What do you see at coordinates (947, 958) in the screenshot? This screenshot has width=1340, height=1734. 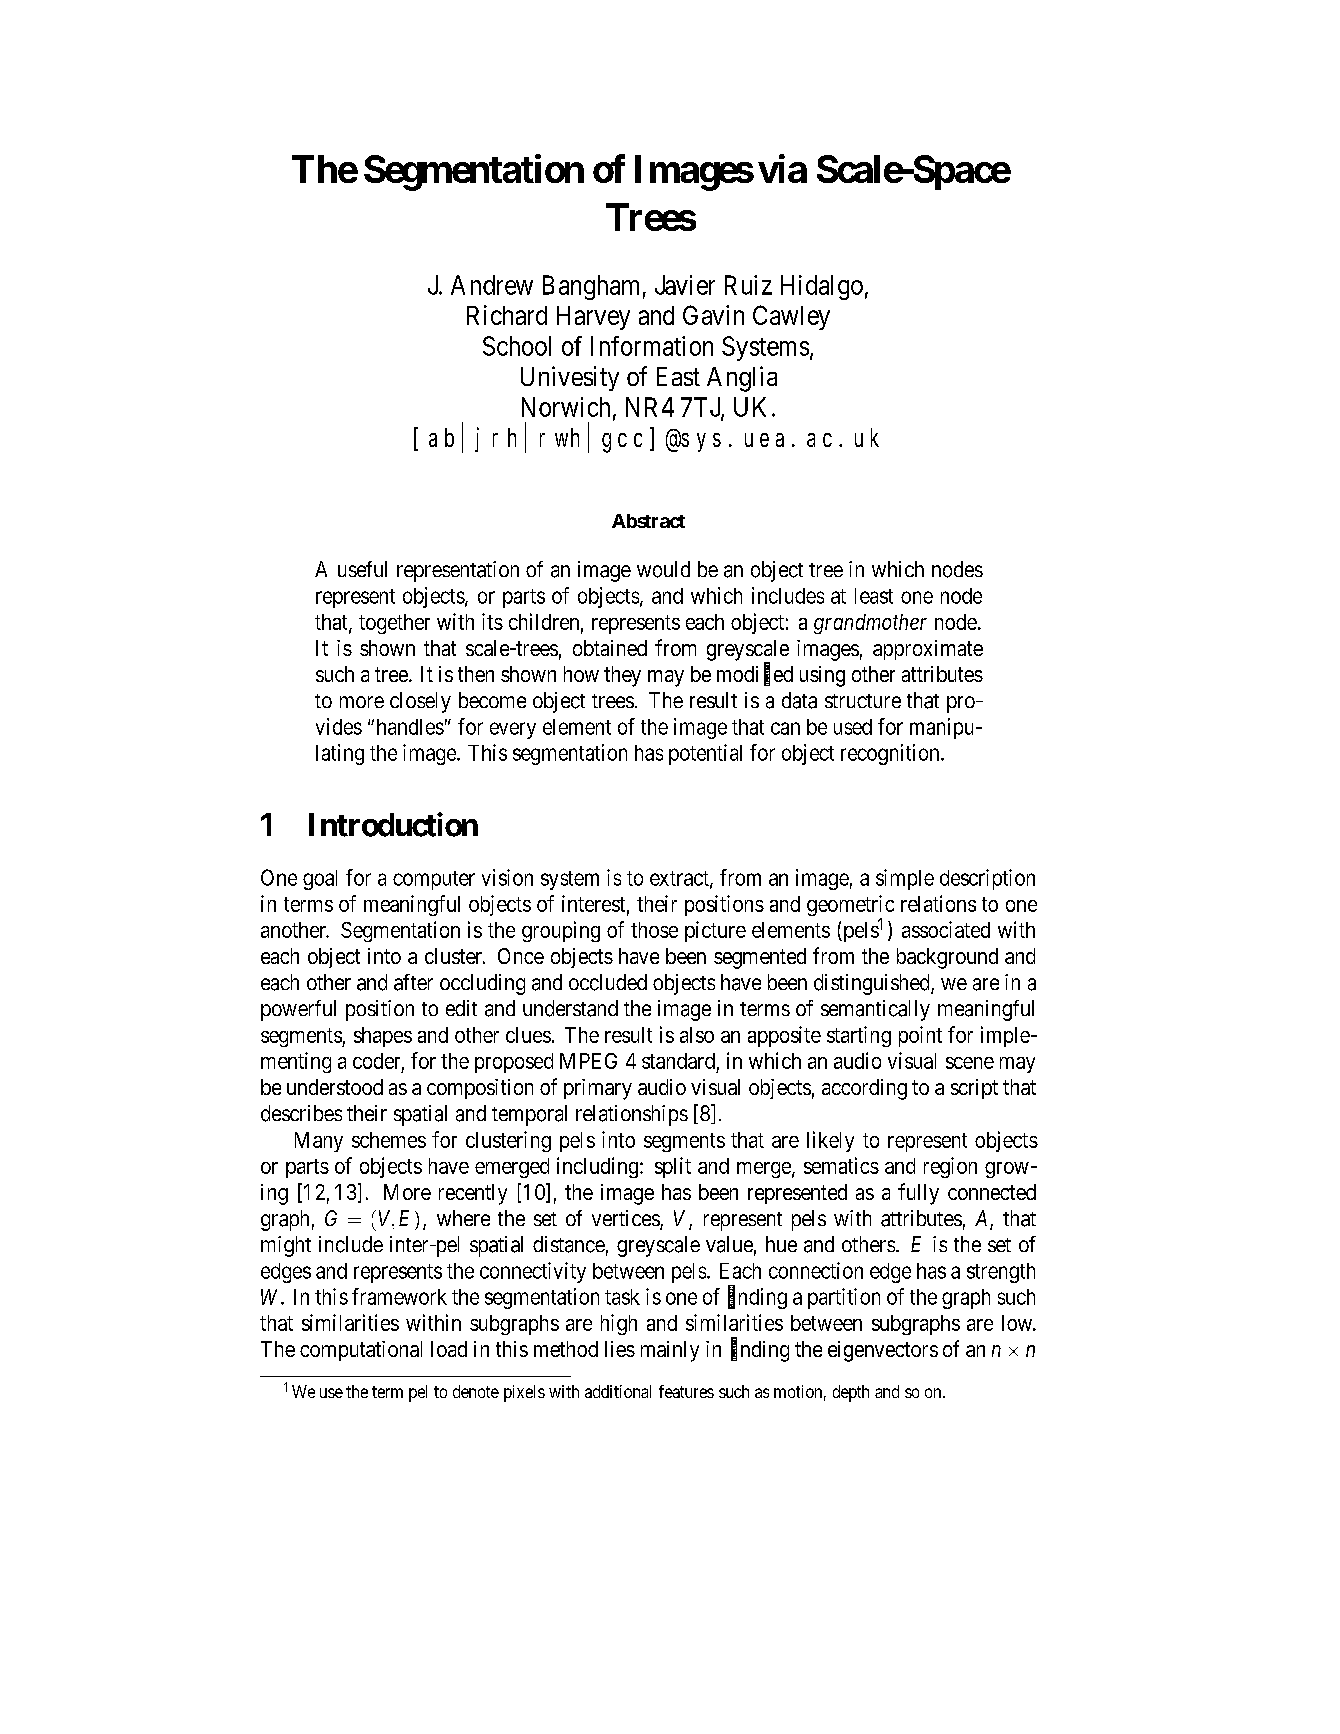 I see `background` at bounding box center [947, 958].
